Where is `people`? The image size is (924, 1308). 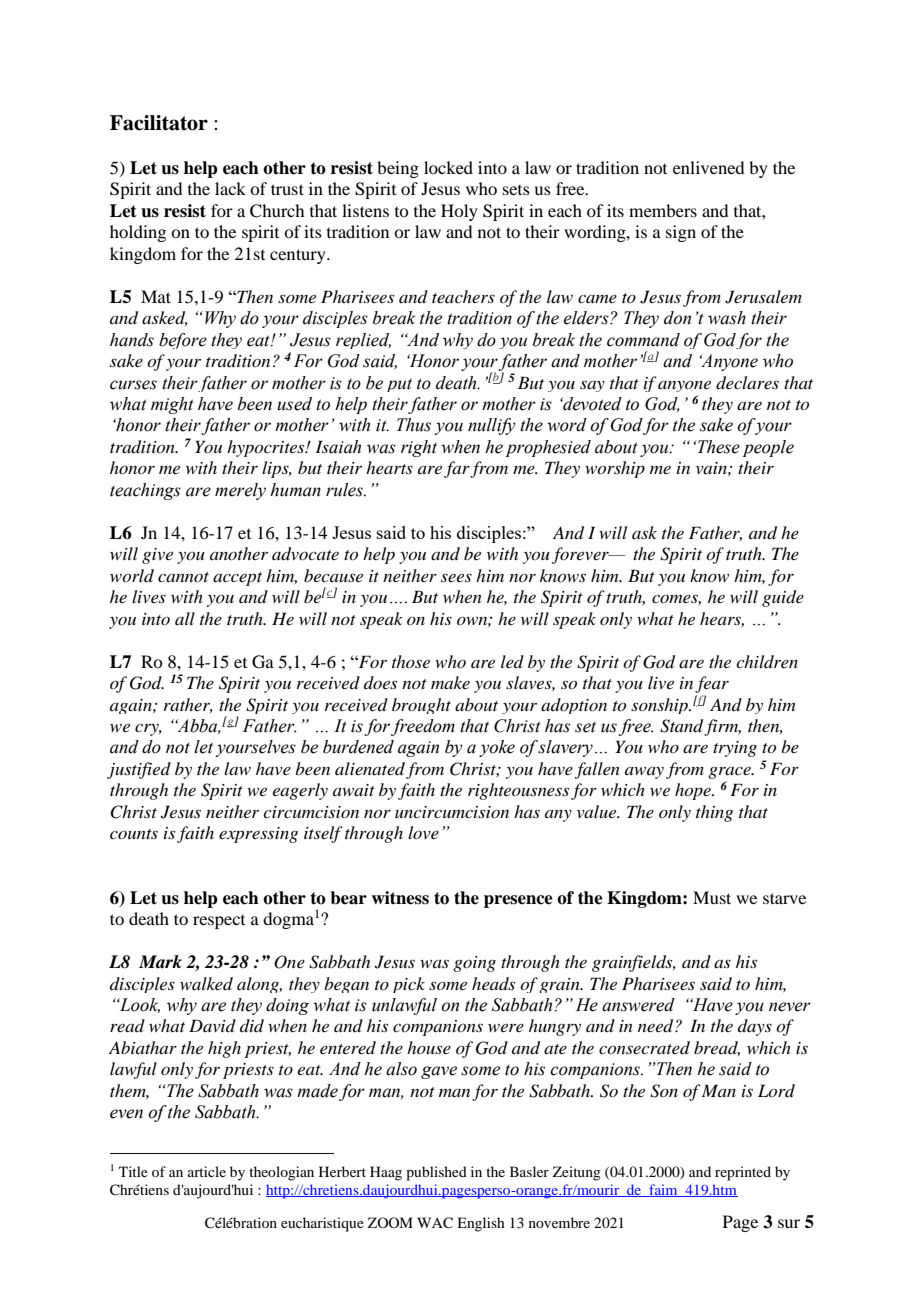 people is located at coordinates (768, 448).
